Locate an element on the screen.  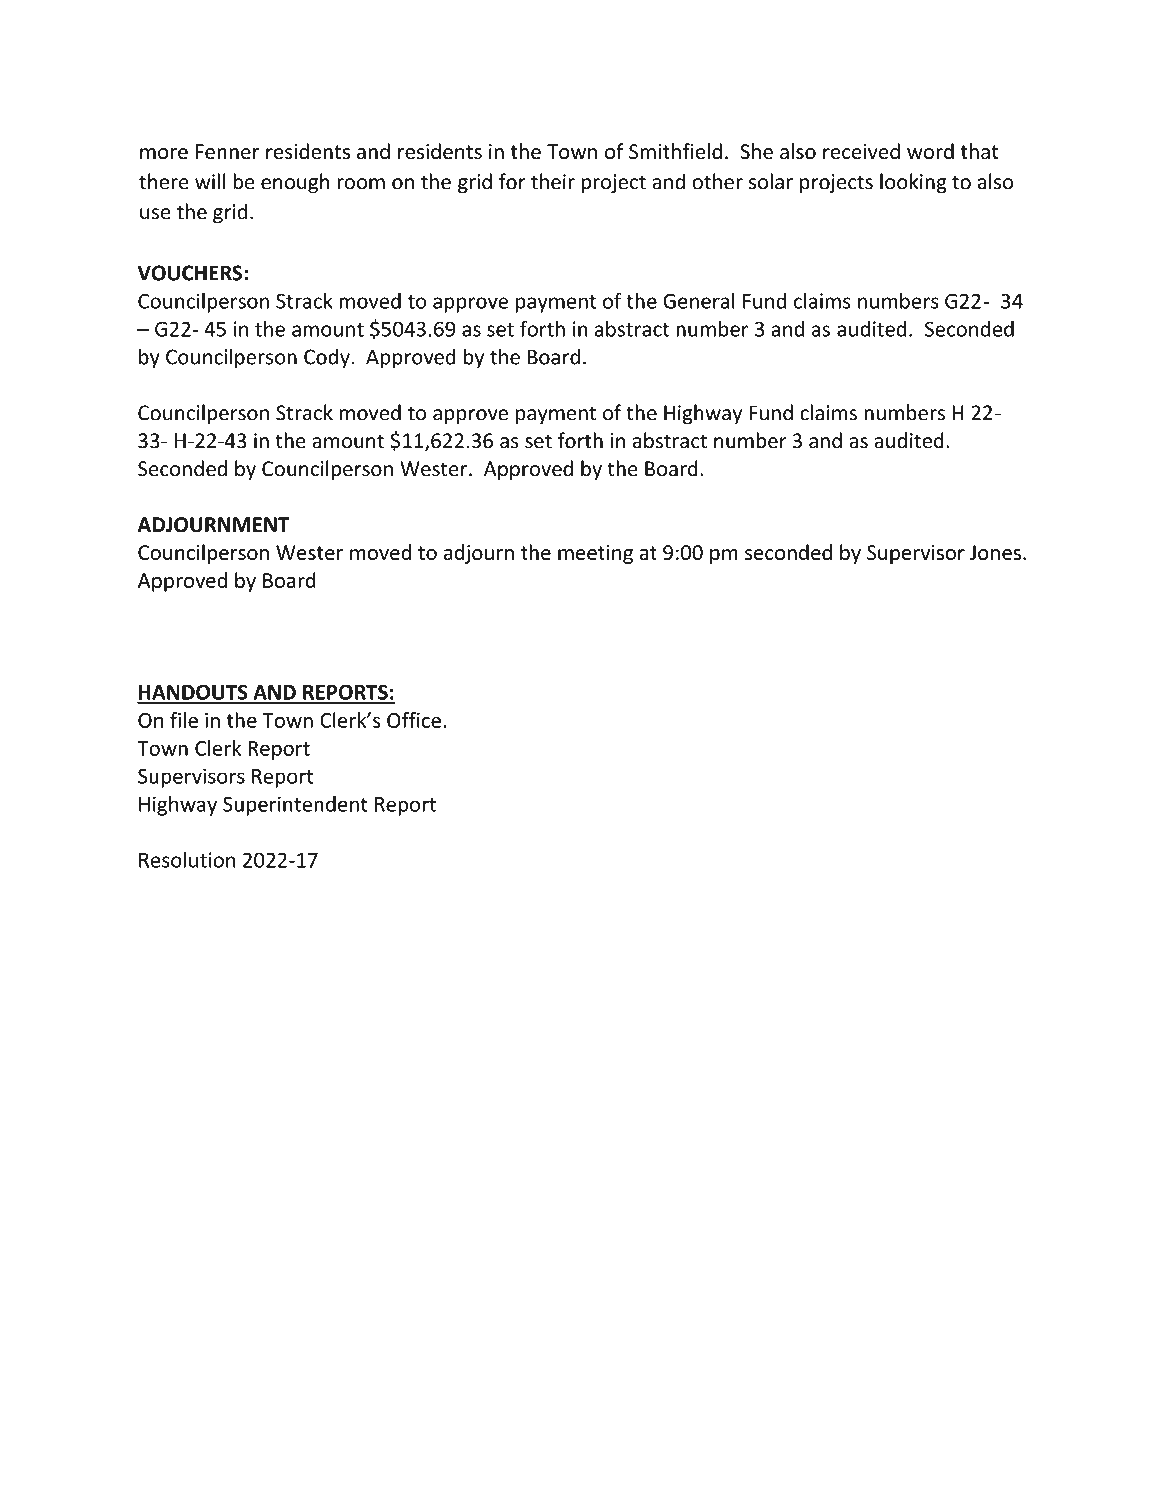
Cody is located at coordinates (327, 358).
